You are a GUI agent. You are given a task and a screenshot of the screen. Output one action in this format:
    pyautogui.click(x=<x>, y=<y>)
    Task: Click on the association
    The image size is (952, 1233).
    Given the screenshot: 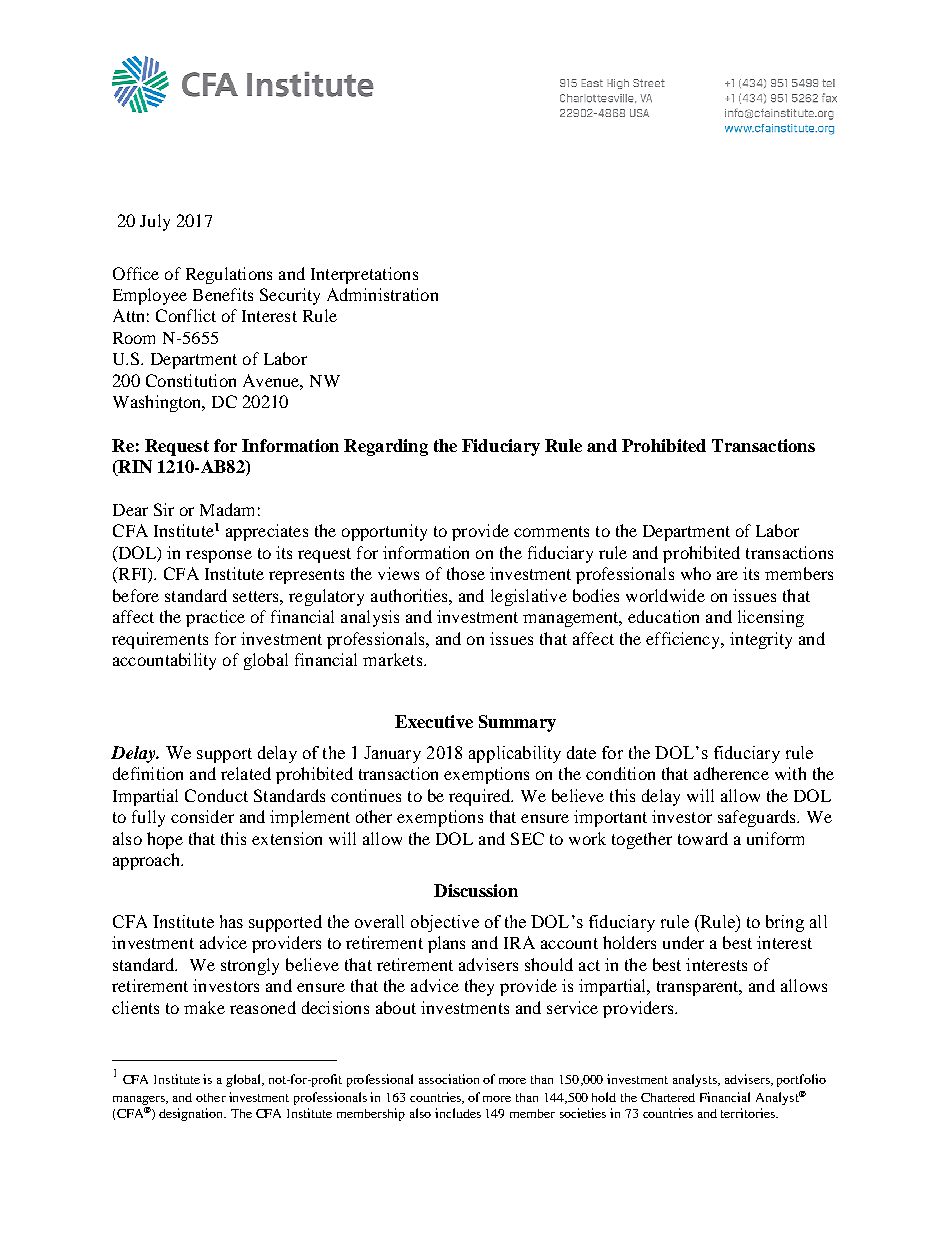 What is the action you would take?
    pyautogui.click(x=449, y=1079)
